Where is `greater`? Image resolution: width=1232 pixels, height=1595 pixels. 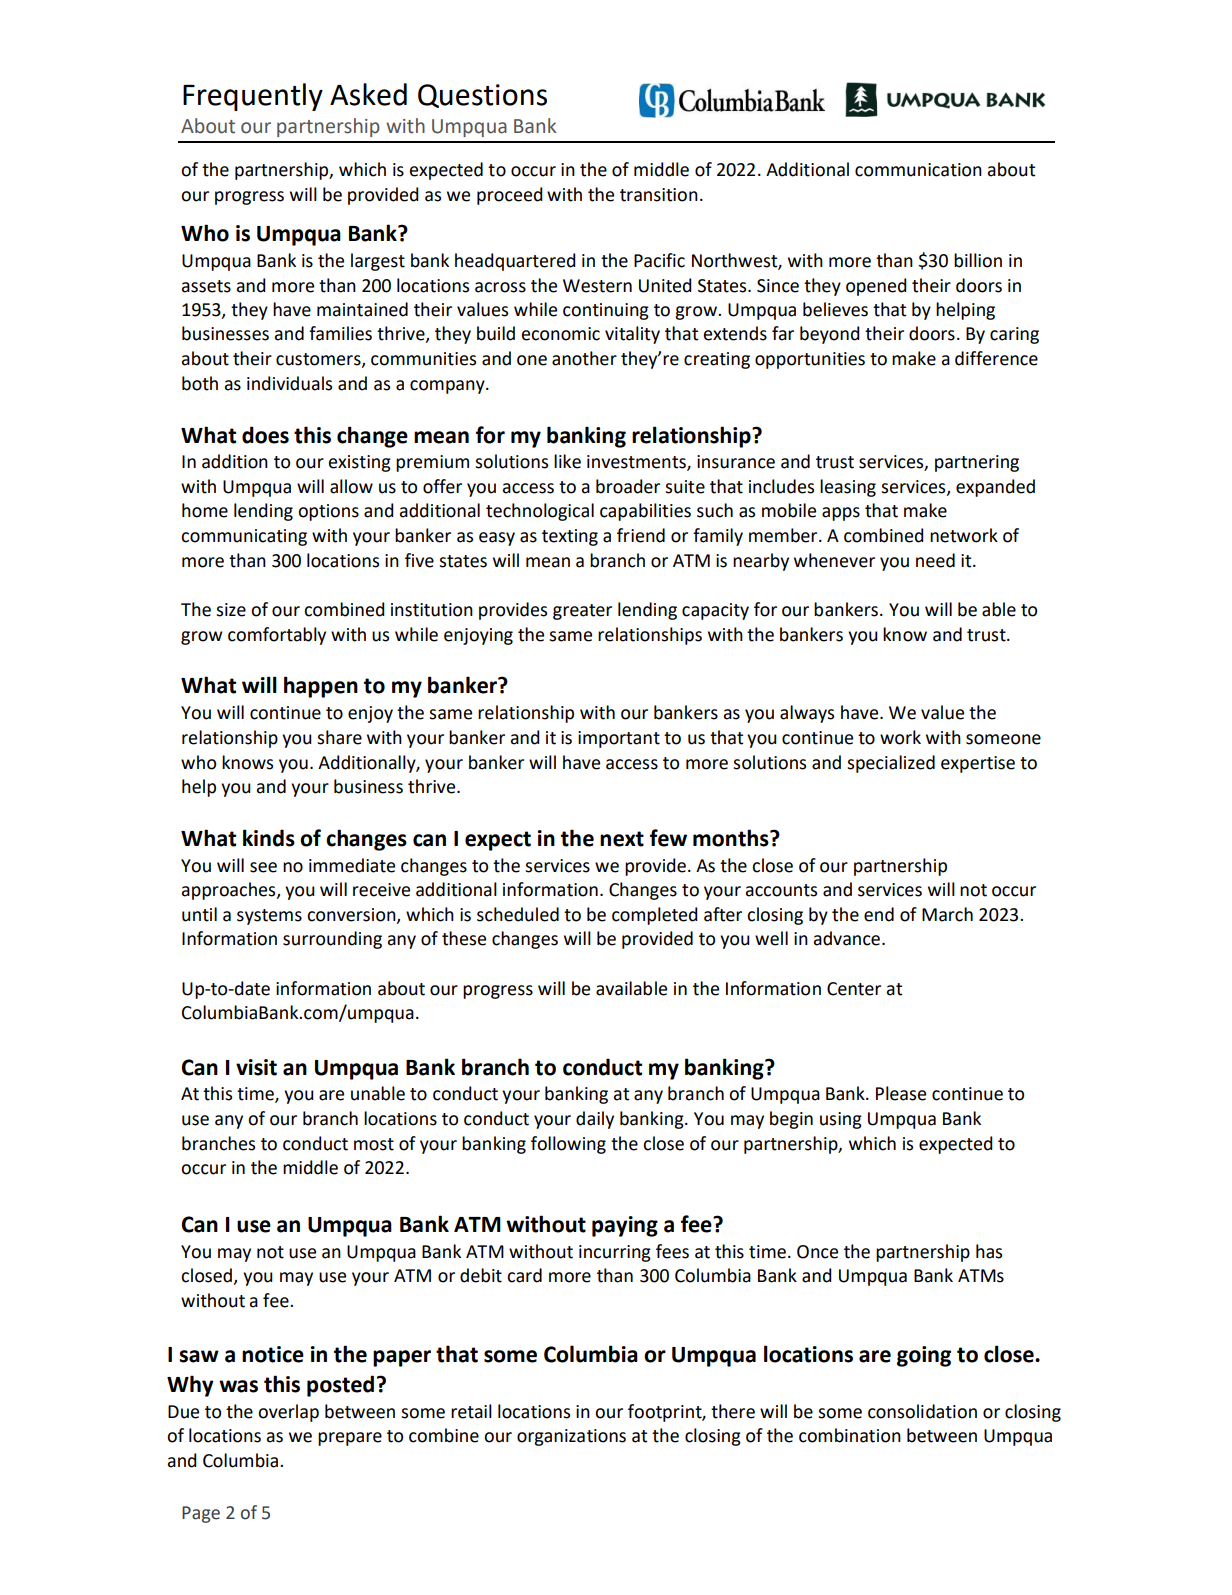 greater is located at coordinates (582, 612).
